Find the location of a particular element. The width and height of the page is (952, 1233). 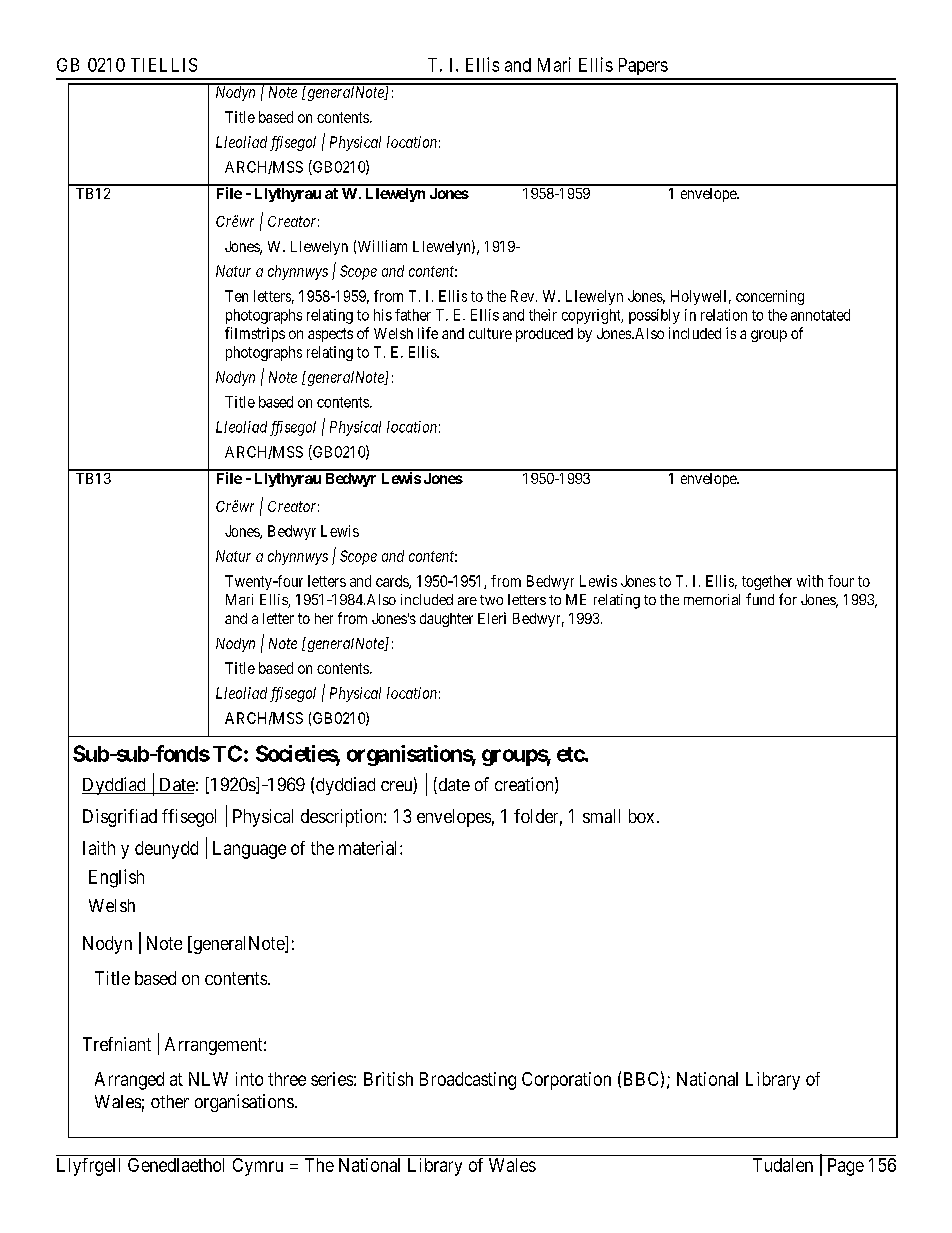

fund is located at coordinates (760, 599).
